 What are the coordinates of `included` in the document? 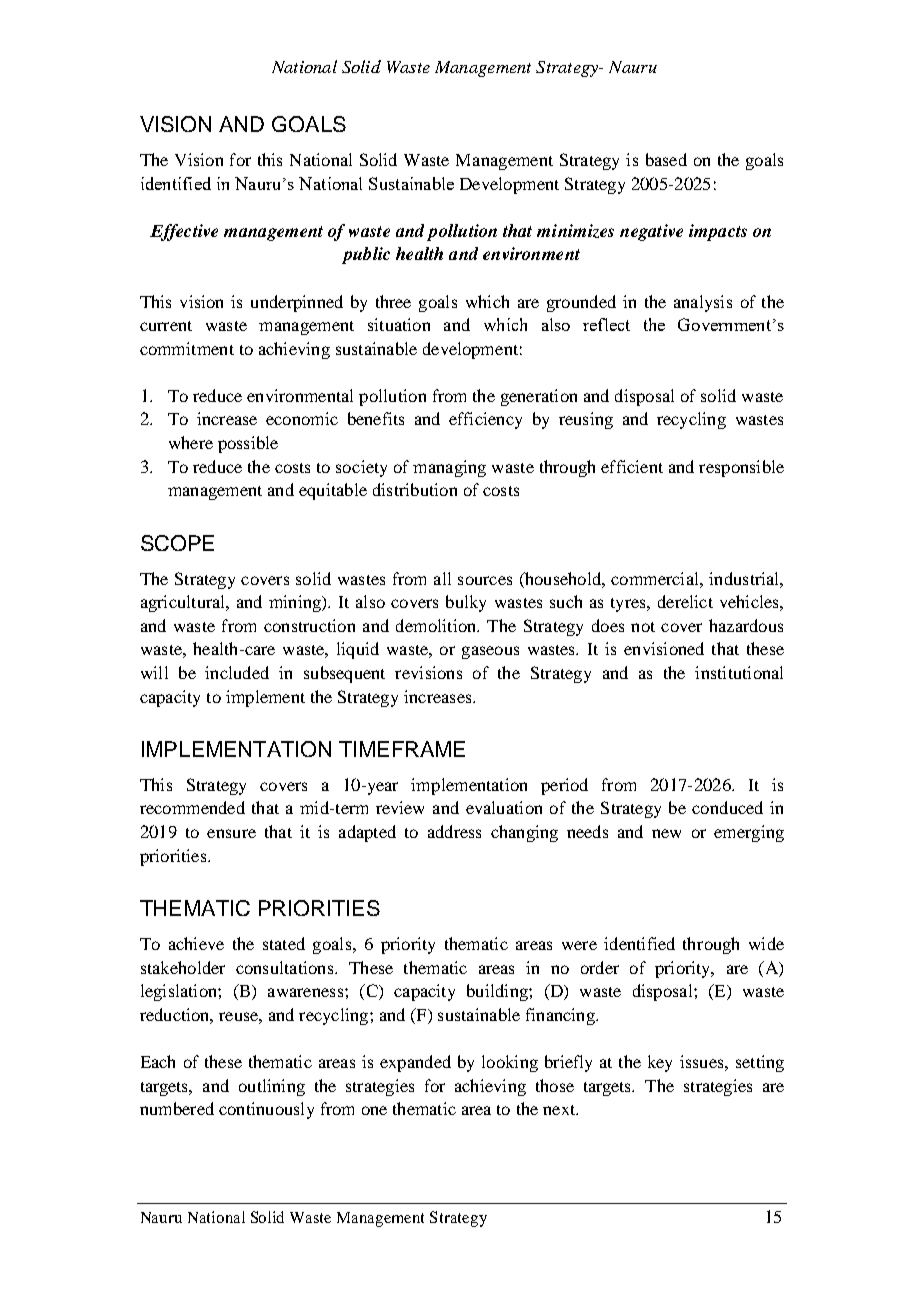 It's located at (237, 672).
